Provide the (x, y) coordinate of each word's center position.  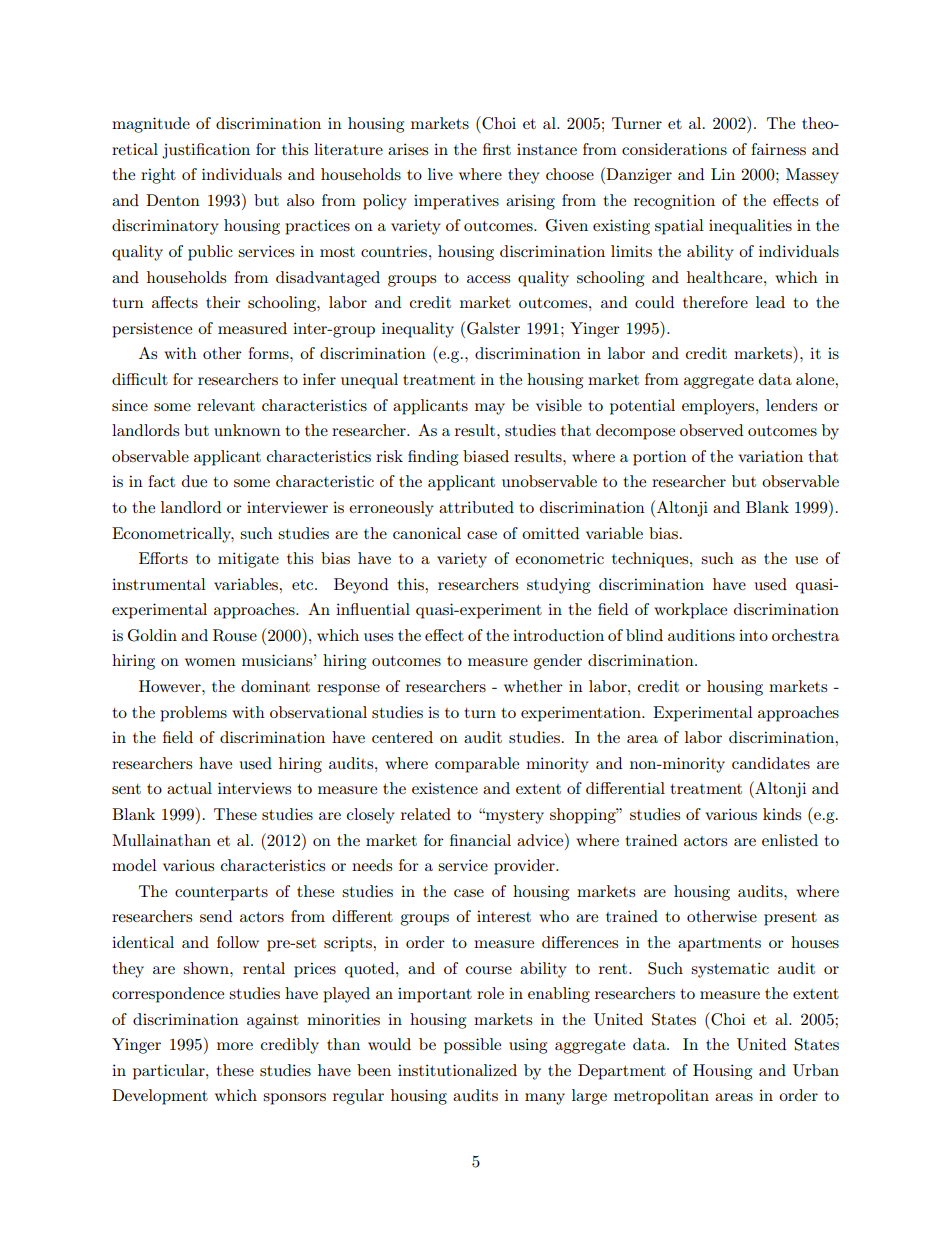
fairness (778, 149)
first (497, 149)
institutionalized (457, 1070)
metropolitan (661, 1097)
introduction (558, 635)
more (235, 1046)
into (753, 635)
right (158, 176)
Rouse (235, 635)
